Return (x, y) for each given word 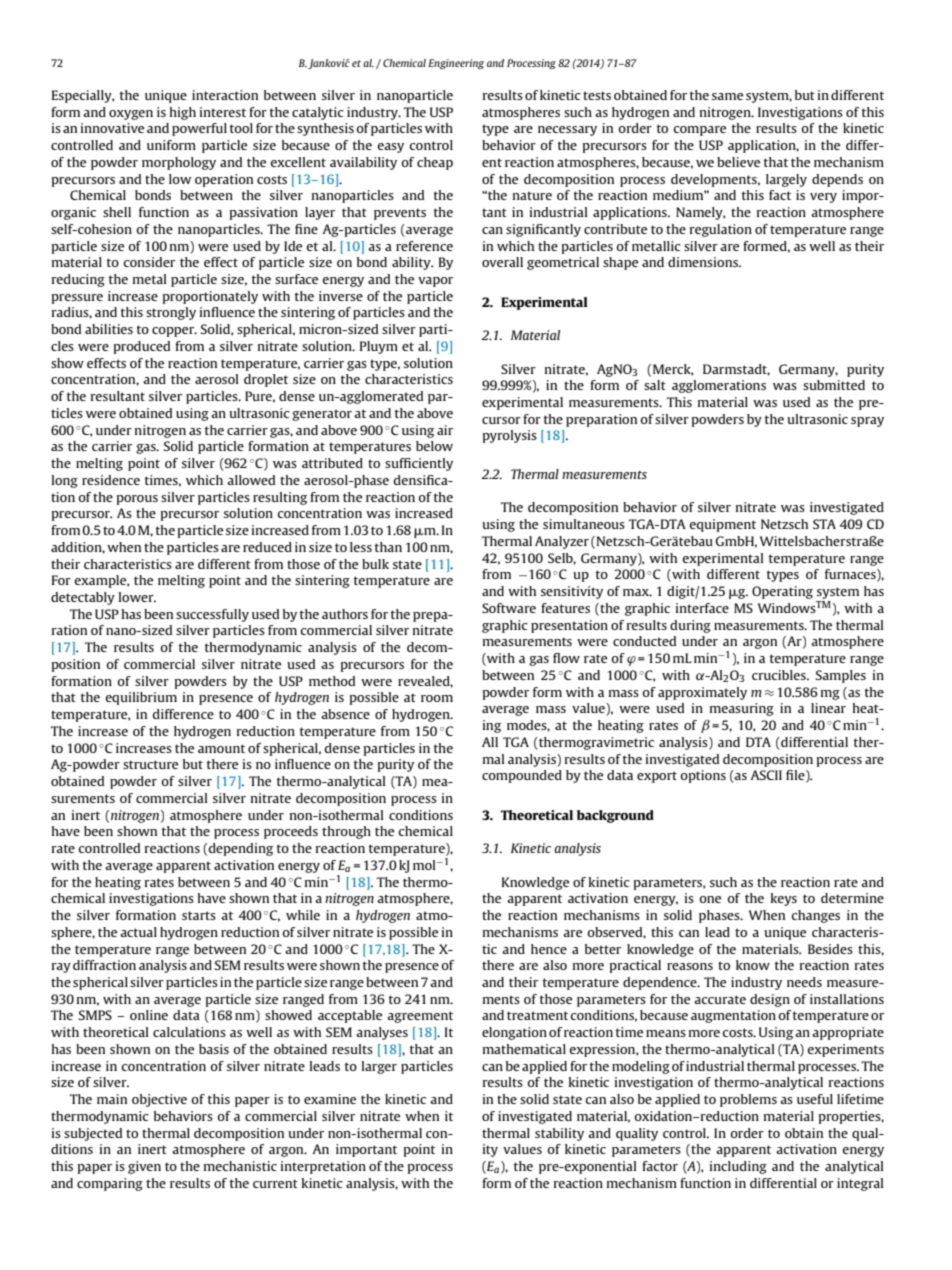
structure (150, 764)
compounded (522, 776)
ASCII (766, 775)
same (727, 96)
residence (111, 480)
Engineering (456, 64)
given (144, 1167)
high (183, 113)
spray (867, 422)
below (434, 446)
